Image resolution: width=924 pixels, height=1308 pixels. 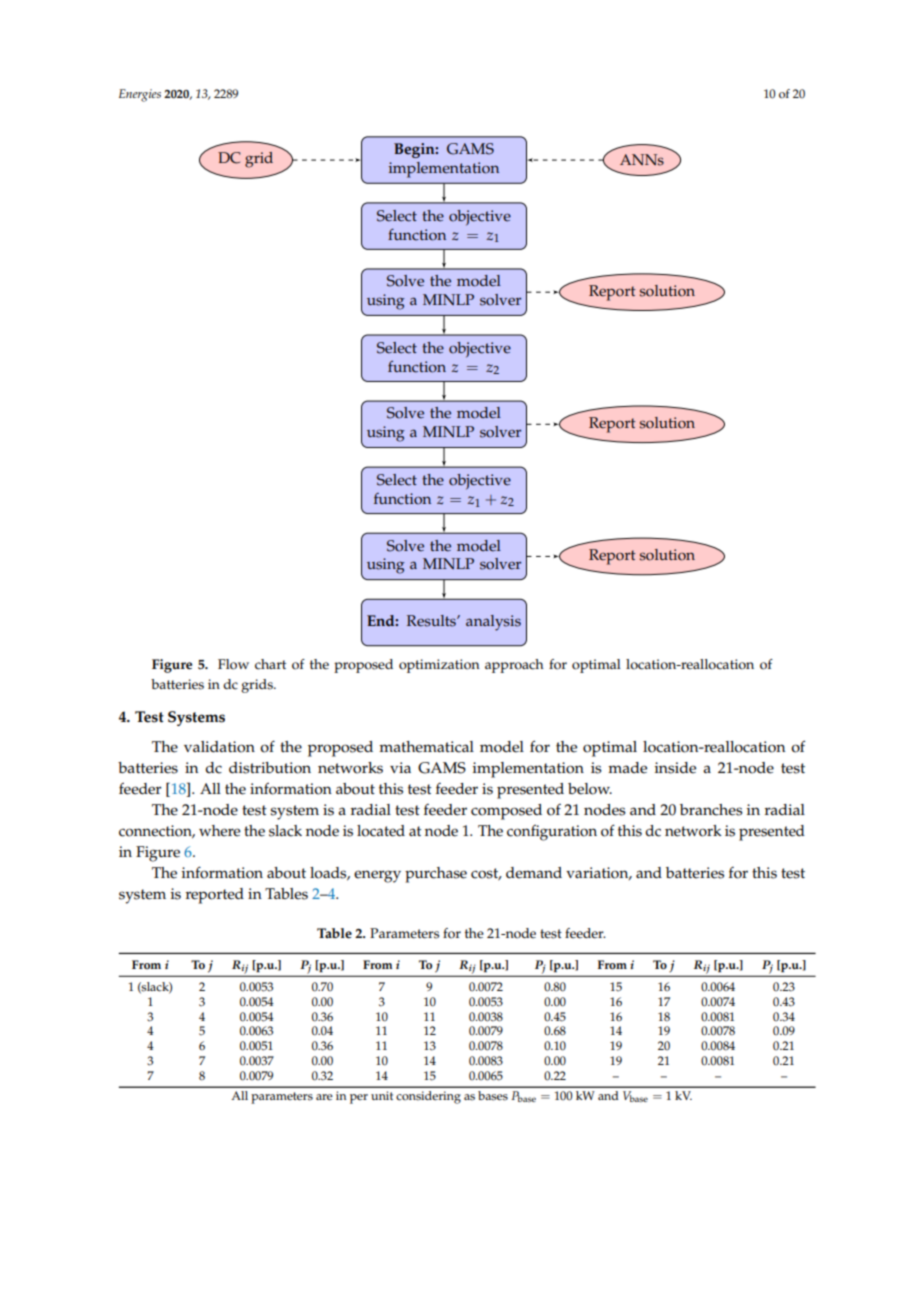 I want to click on Results, so click(x=432, y=621).
